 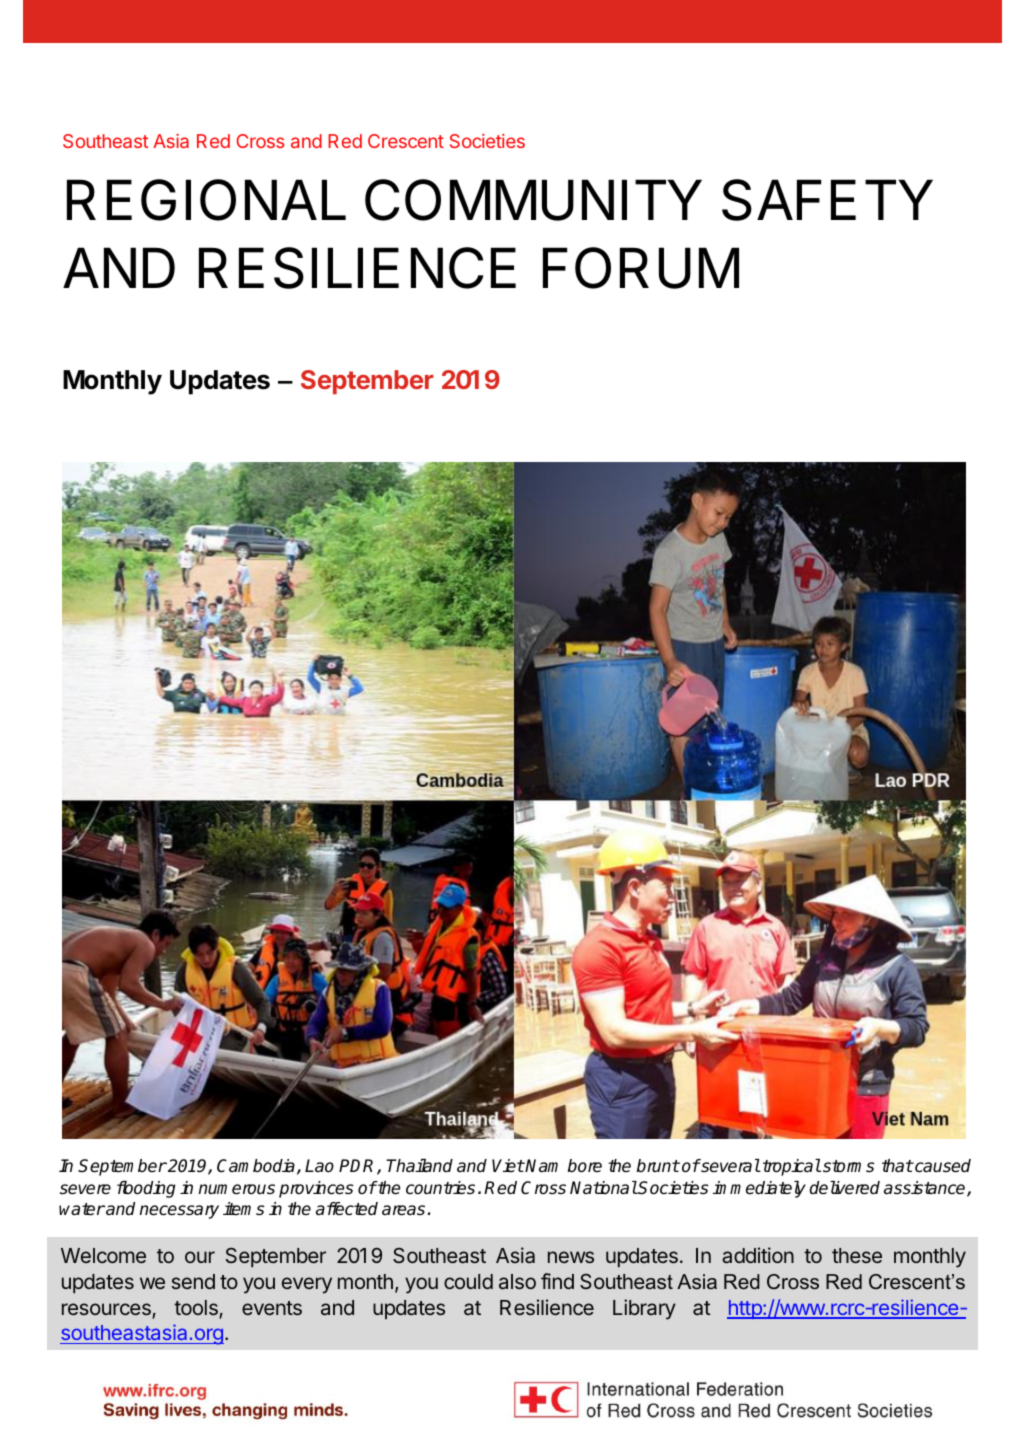 I want to click on SAFETY, so click(x=827, y=200).
